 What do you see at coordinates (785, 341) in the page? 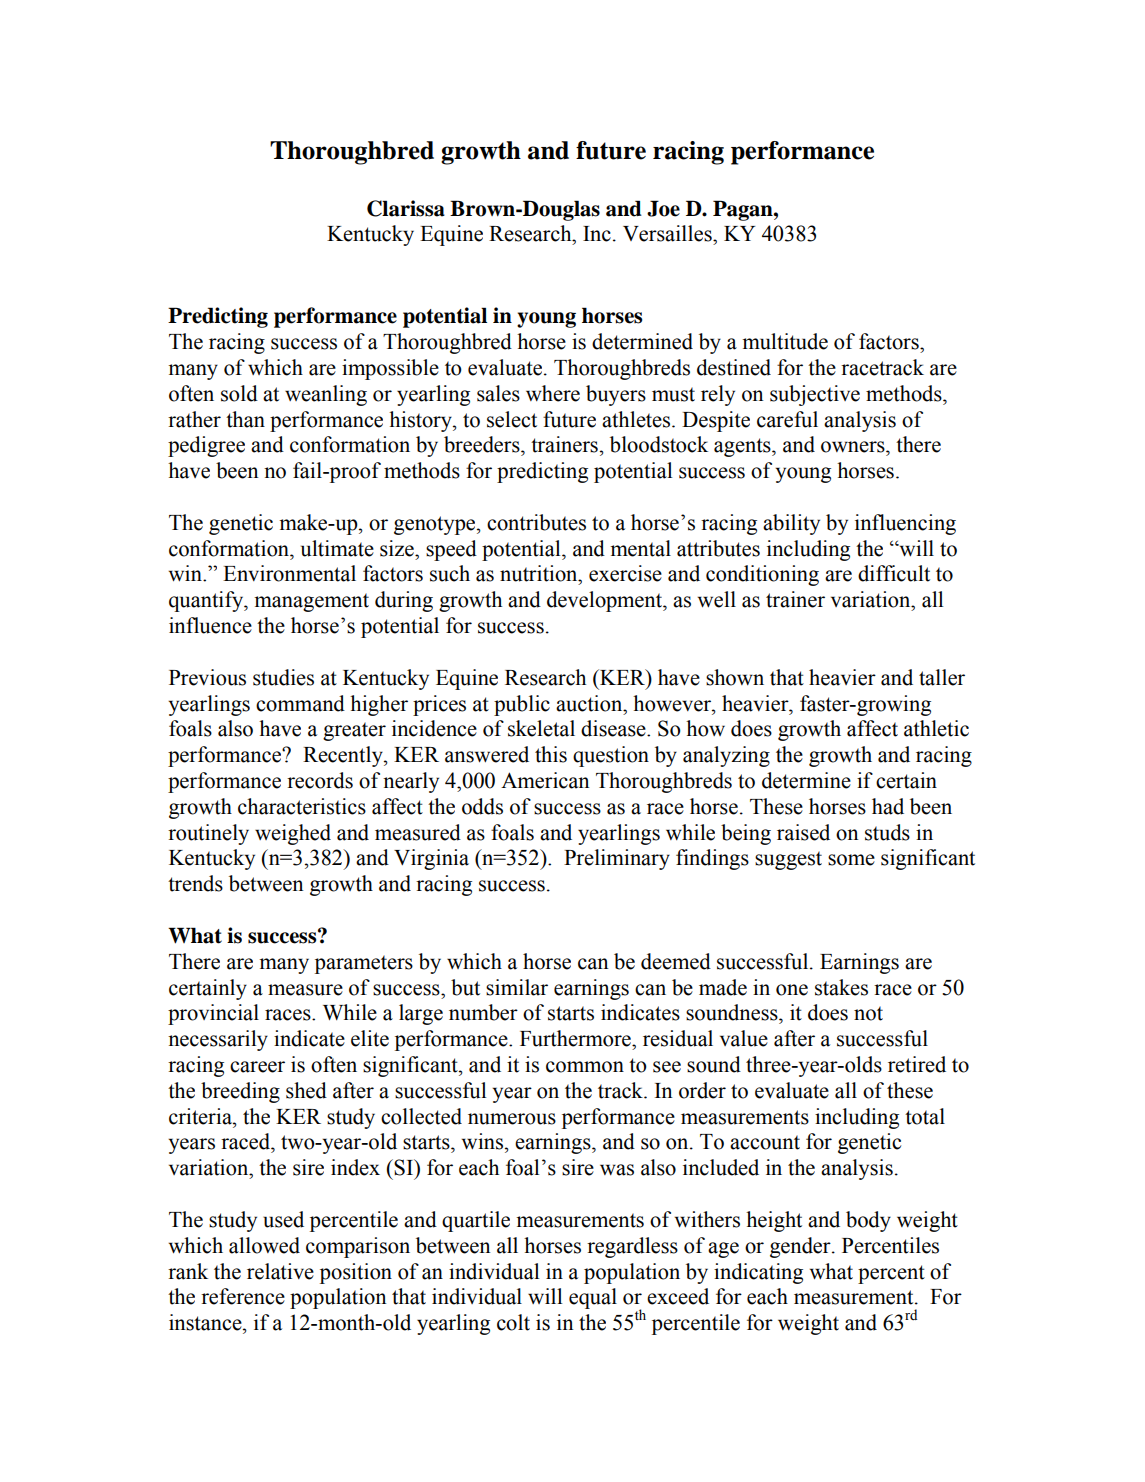
I see `multitude` at bounding box center [785, 341].
